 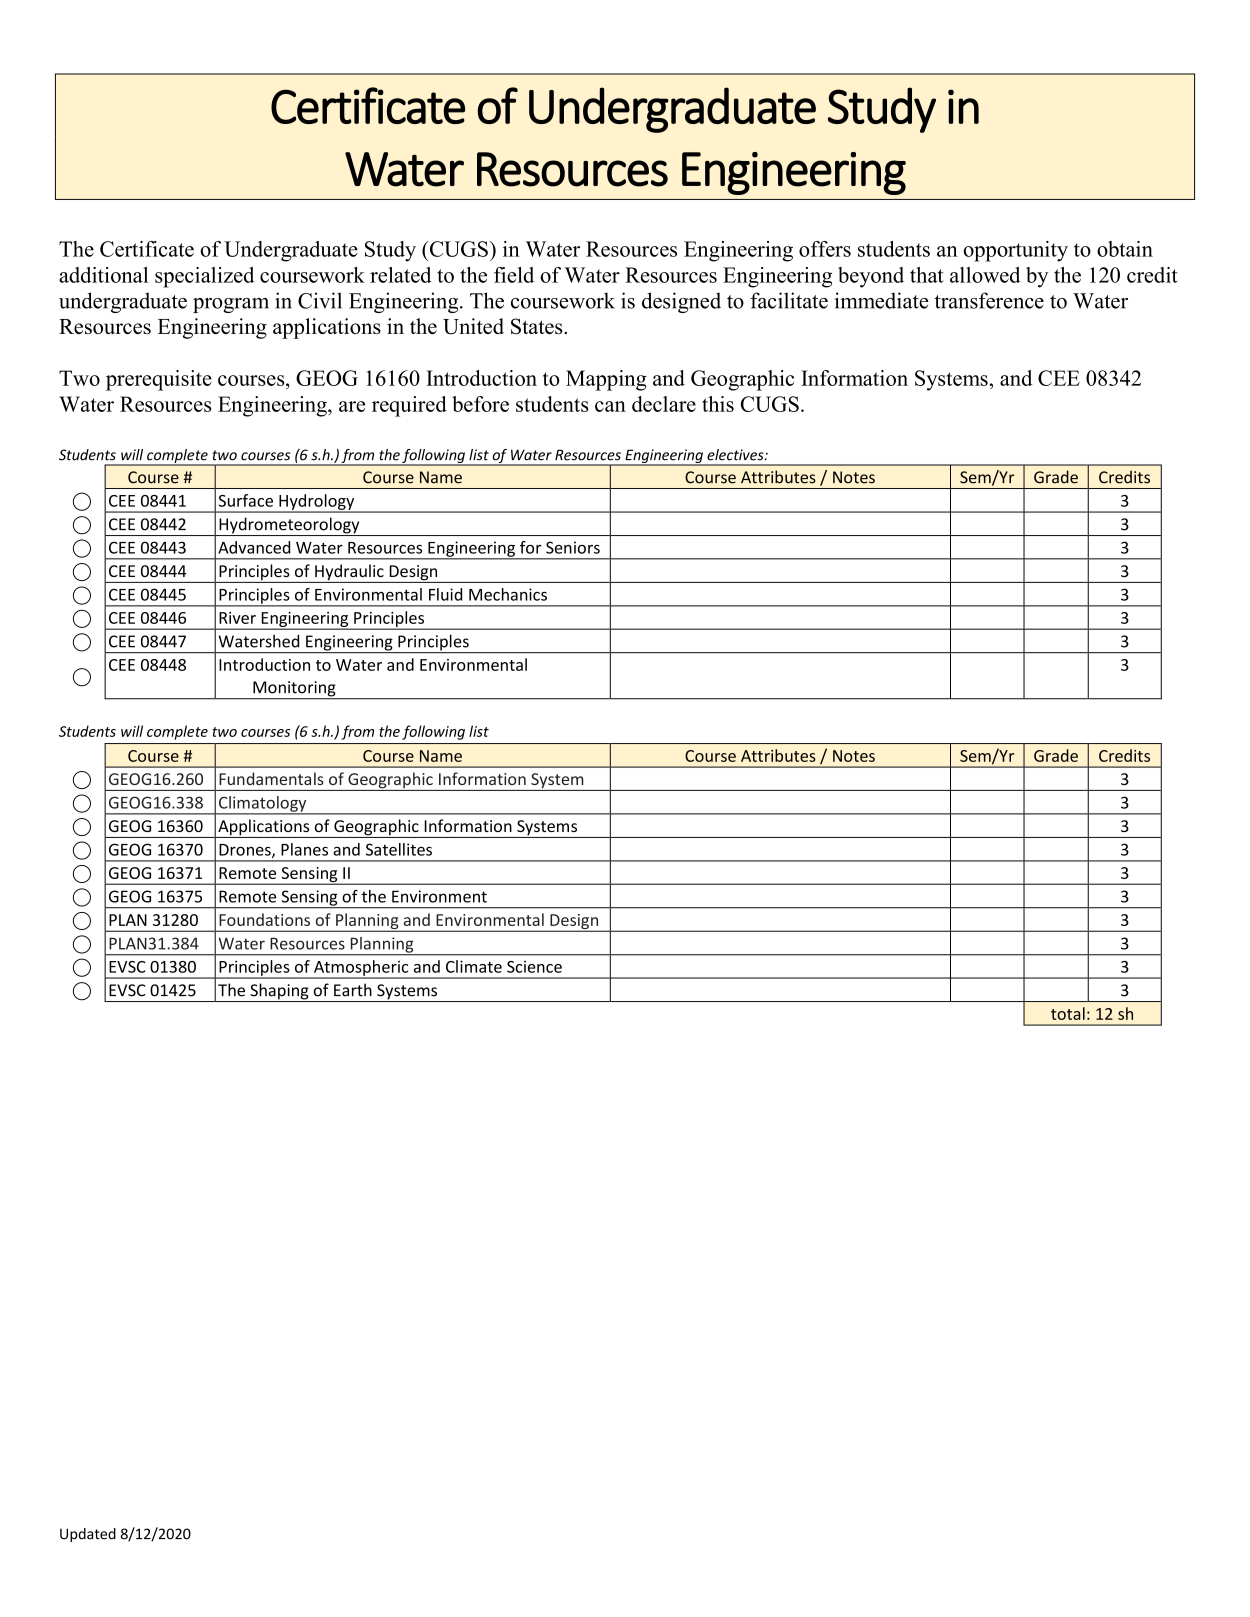 I want to click on Atmospheric, so click(x=361, y=969).
